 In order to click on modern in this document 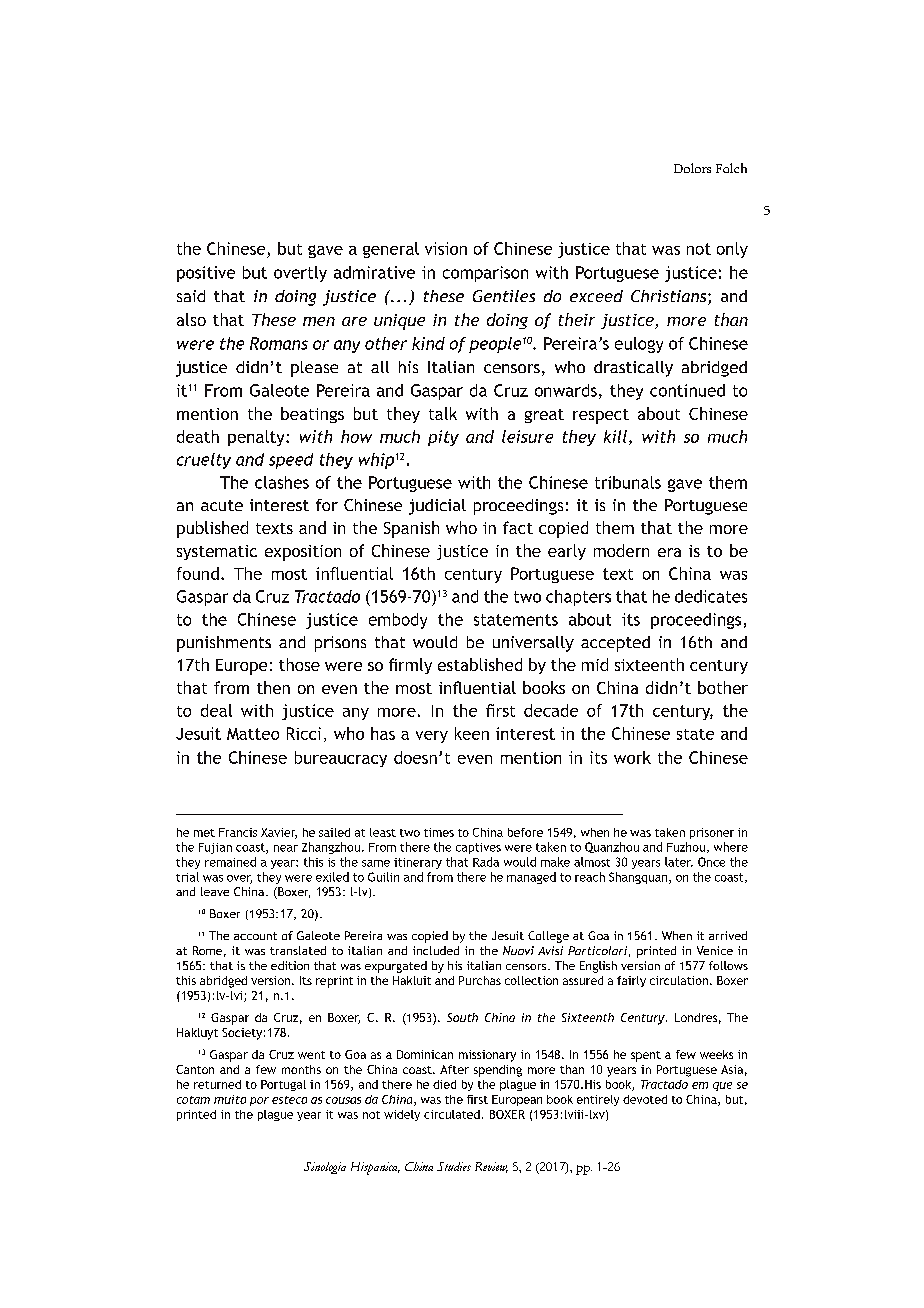, I will do `click(621, 550)`.
